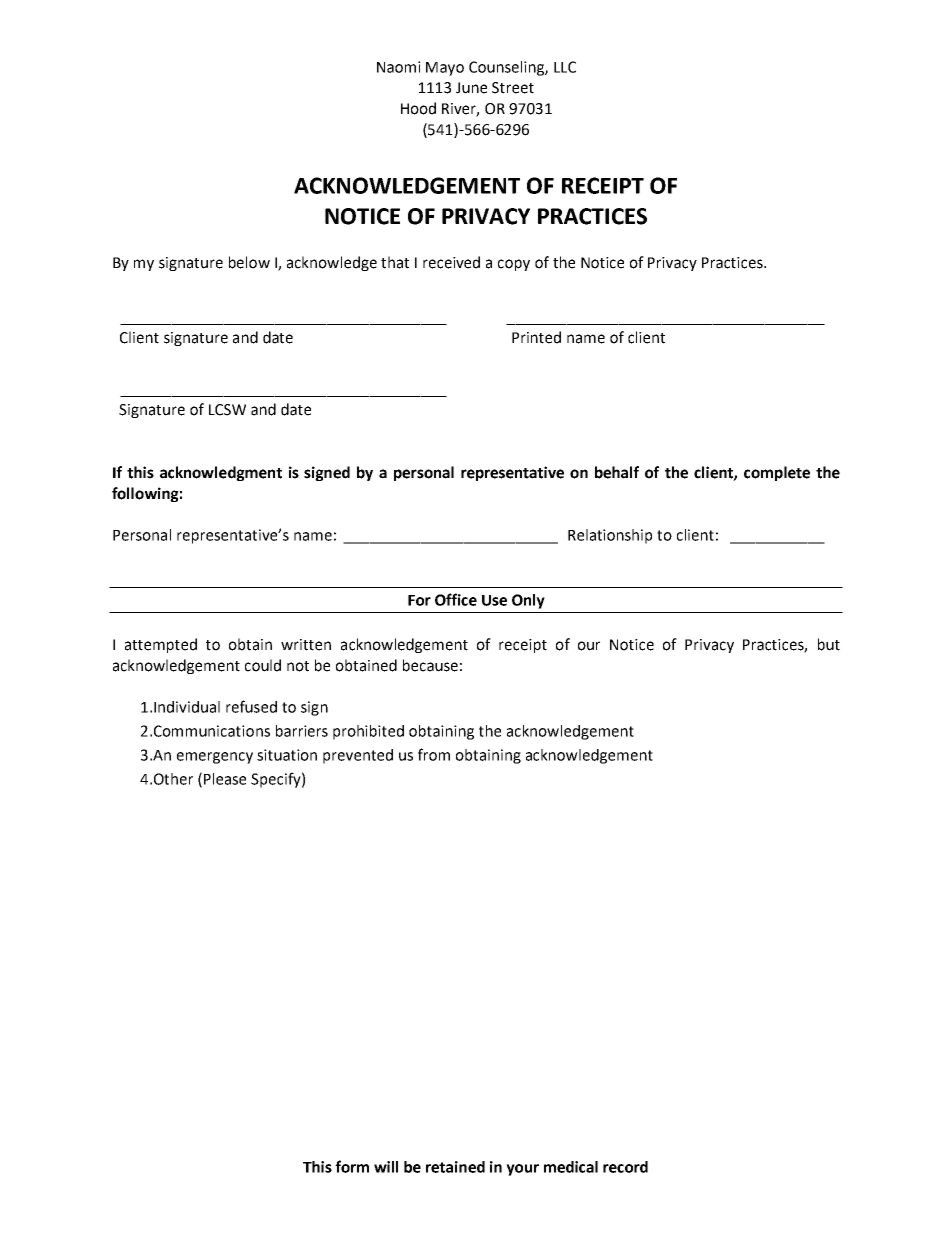 This page has height=1233, width=952. What do you see at coordinates (352, 1166) in the page?
I see `form` at bounding box center [352, 1166].
